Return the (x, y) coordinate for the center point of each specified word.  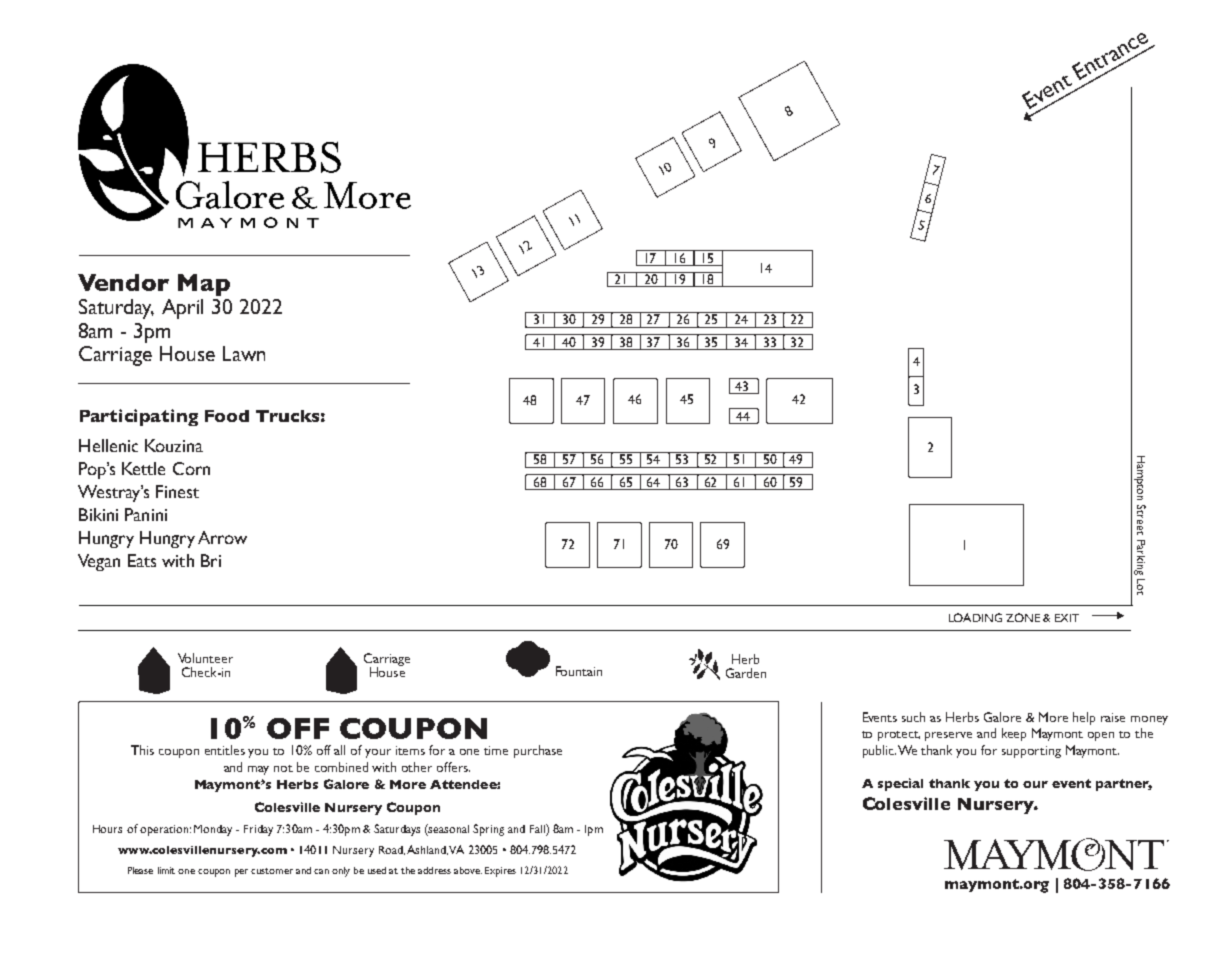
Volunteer (205, 658)
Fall (538, 828)
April (182, 309)
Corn (191, 468)
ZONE (1023, 617)
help (1084, 718)
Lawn (244, 353)
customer (272, 871)
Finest (177, 491)
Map (204, 285)
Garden (746, 673)
